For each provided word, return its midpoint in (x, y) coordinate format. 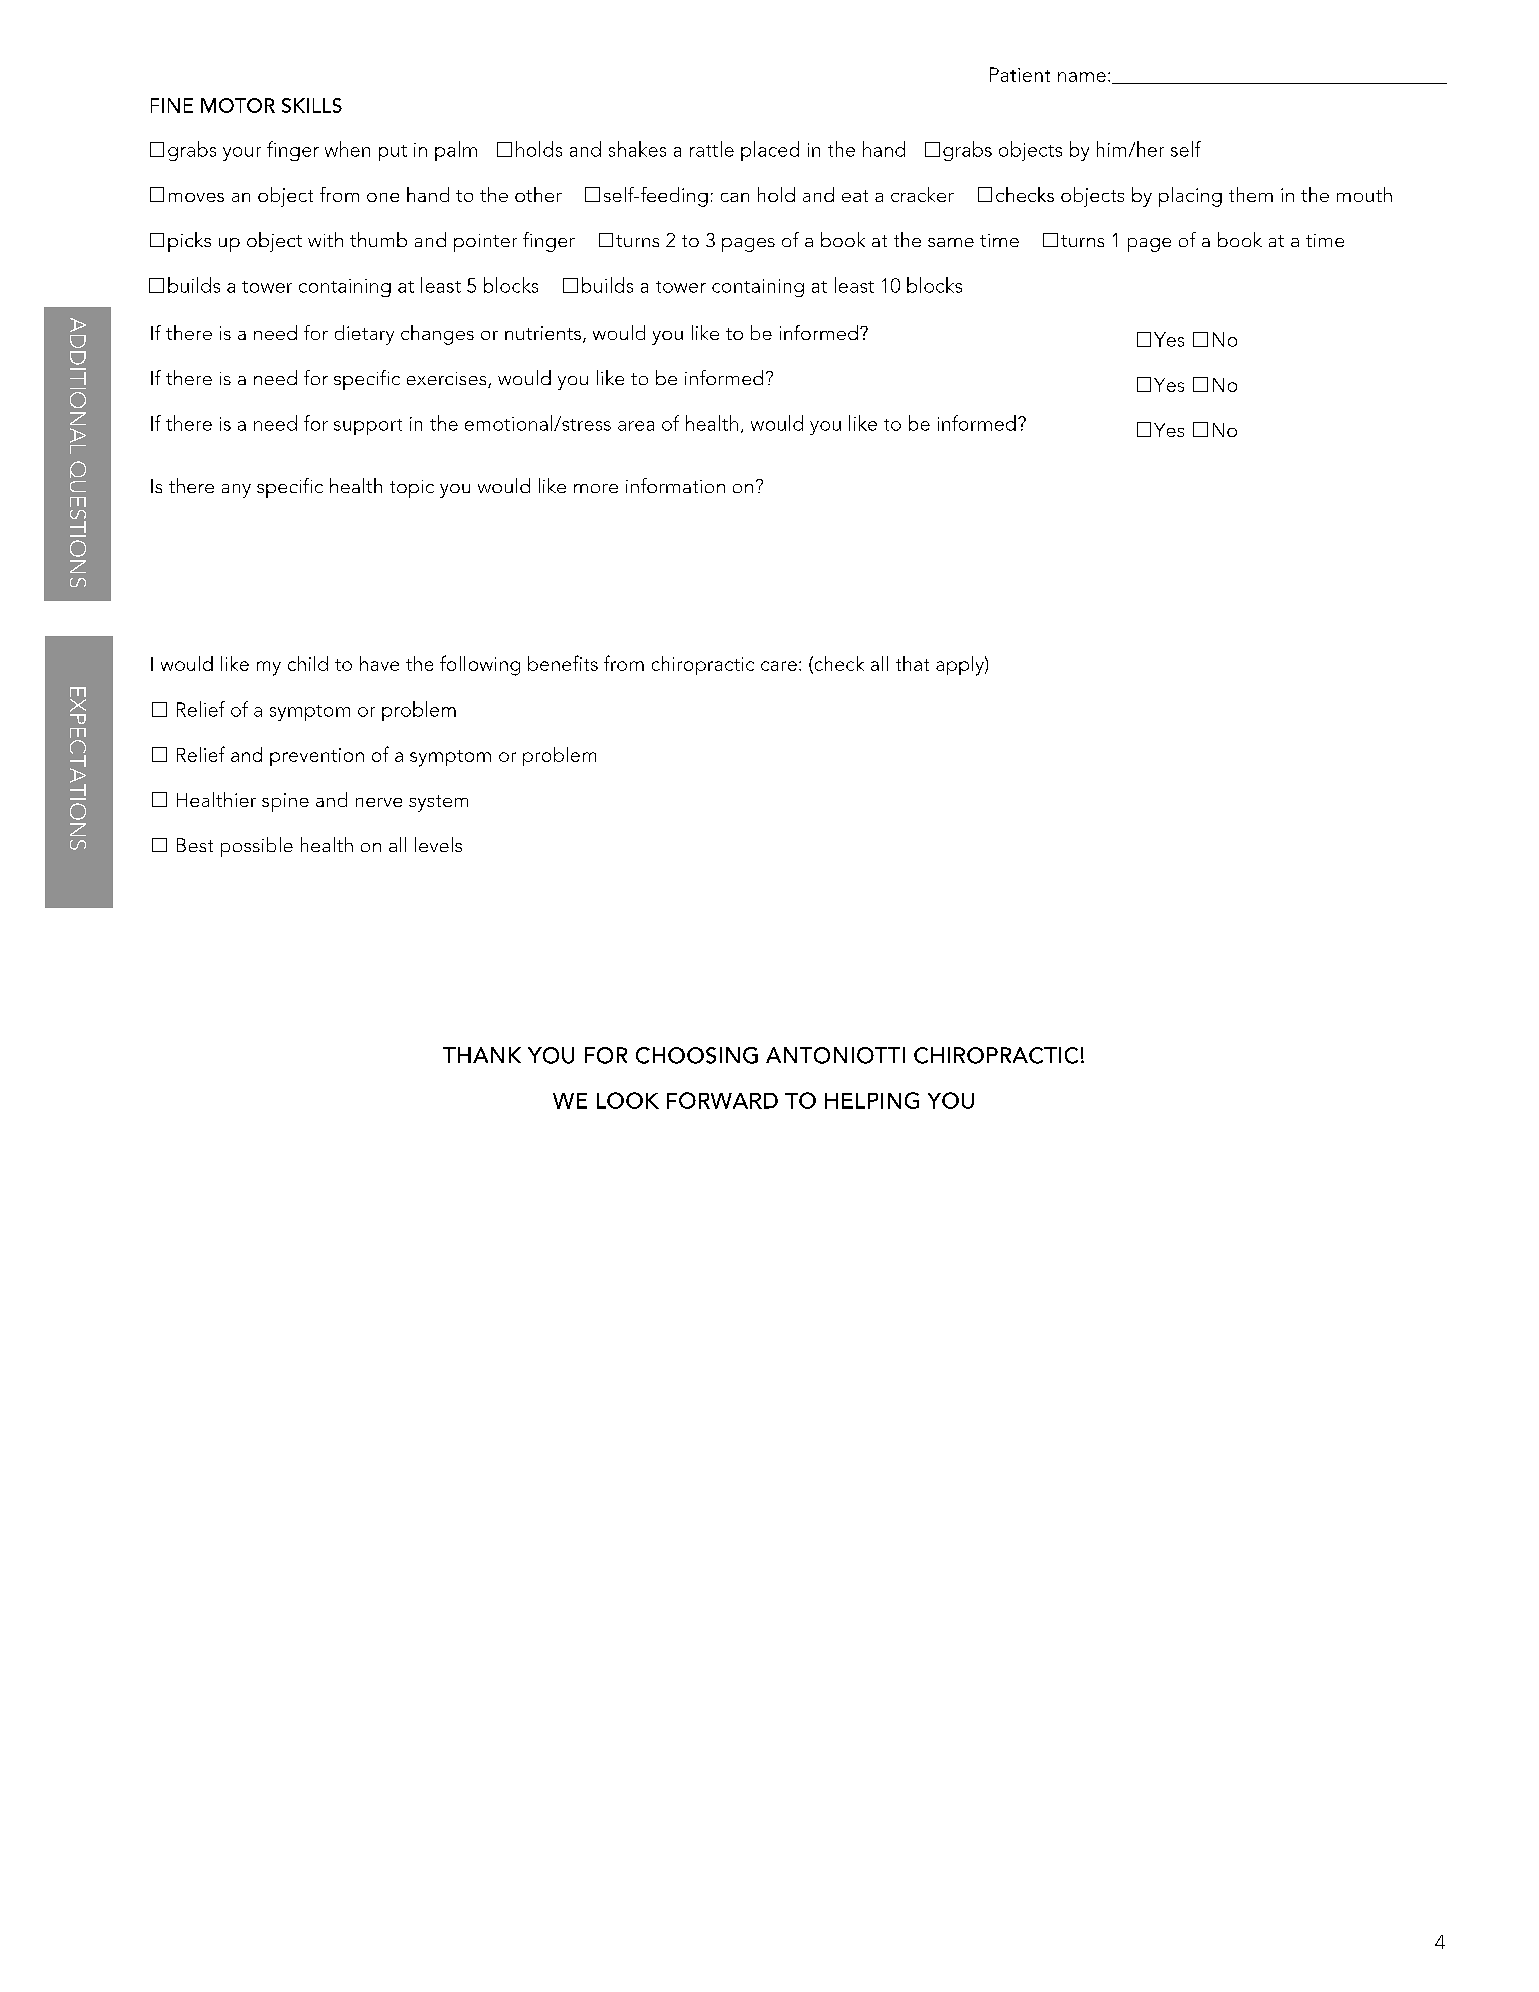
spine (285, 802)
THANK (482, 1055)
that (912, 663)
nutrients (543, 333)
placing (1190, 197)
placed (770, 151)
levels (438, 844)
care (779, 666)
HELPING (872, 1100)
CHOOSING (697, 1055)
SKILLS (312, 105)
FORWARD (722, 1100)
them (1251, 194)
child (308, 663)
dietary (364, 335)
